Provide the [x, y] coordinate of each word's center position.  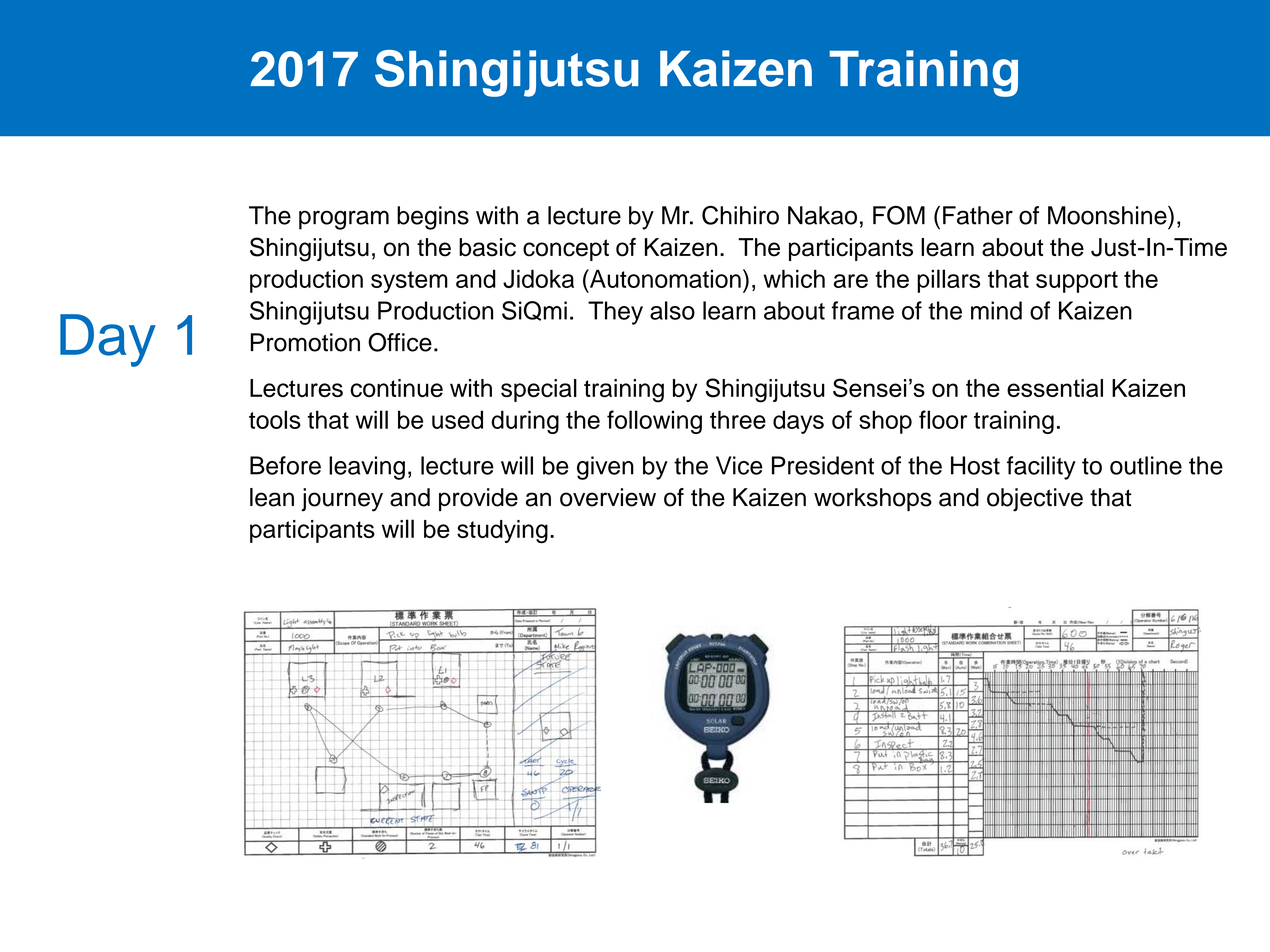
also [672, 310]
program [344, 220]
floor [943, 419]
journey [342, 500]
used [457, 419]
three [738, 419]
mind [996, 310]
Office [400, 342]
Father [978, 215]
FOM [899, 215]
